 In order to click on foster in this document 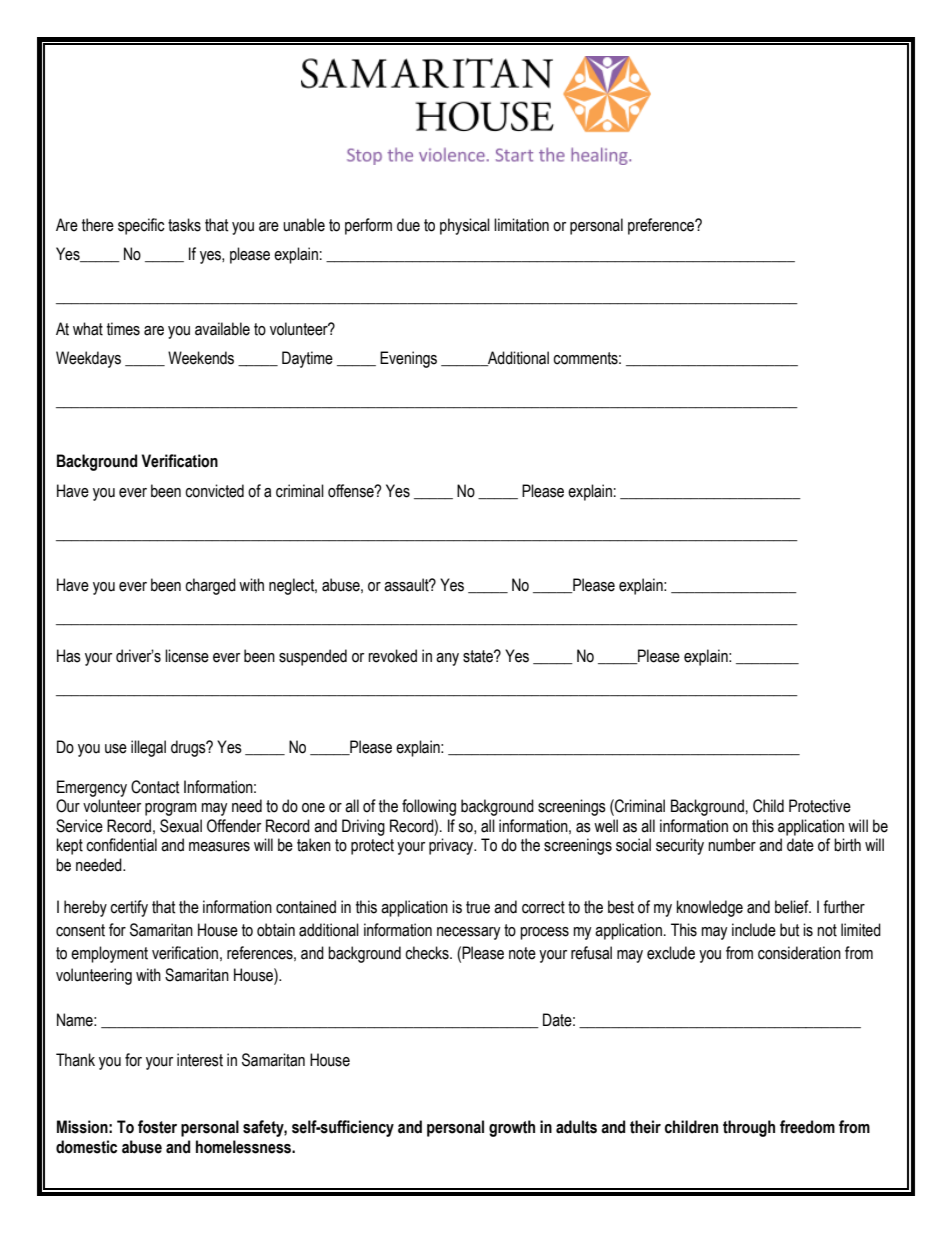, I will do `click(157, 1127)`.
